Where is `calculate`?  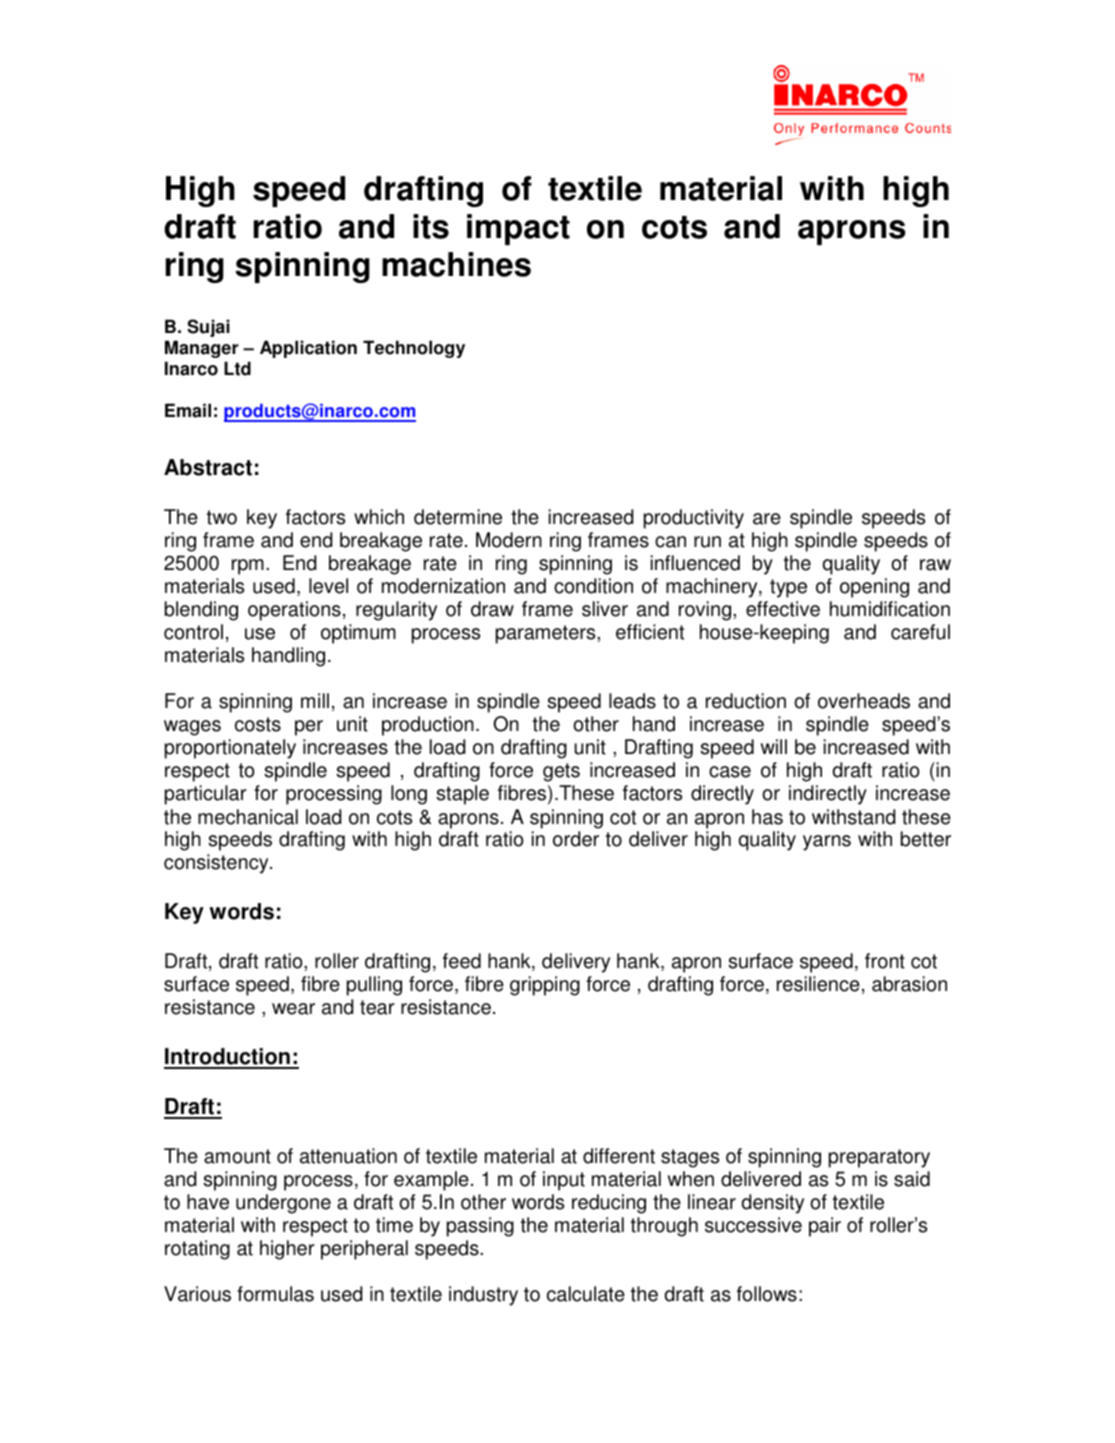
calculate is located at coordinates (586, 1294).
